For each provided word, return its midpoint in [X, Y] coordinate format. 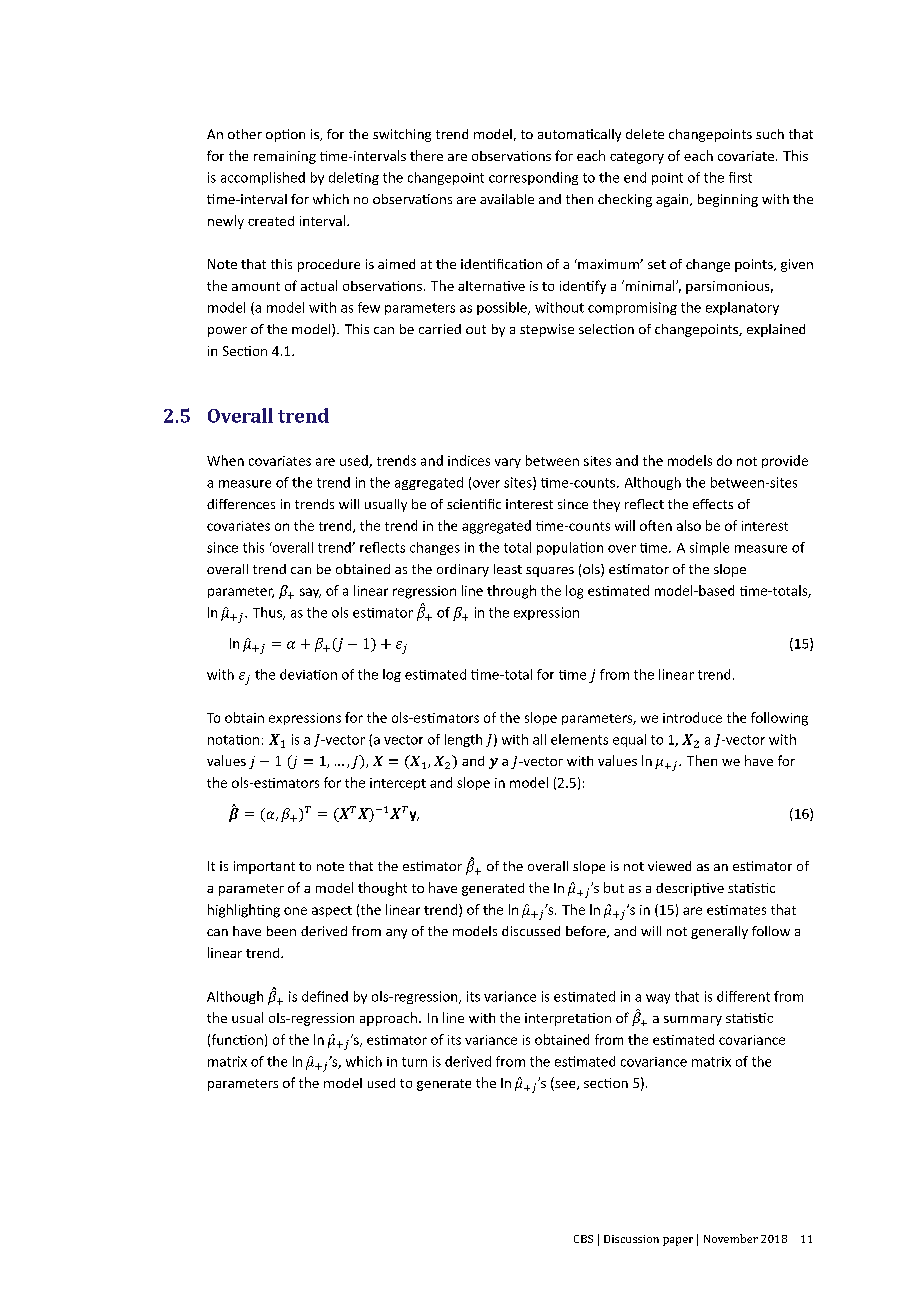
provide [785, 461]
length [463, 740]
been [281, 931]
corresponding [533, 178]
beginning [728, 200]
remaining [285, 157]
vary [508, 463]
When [225, 460]
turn [414, 1062]
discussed [531, 931]
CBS [583, 1239]
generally [719, 932]
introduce [692, 717]
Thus [268, 613]
